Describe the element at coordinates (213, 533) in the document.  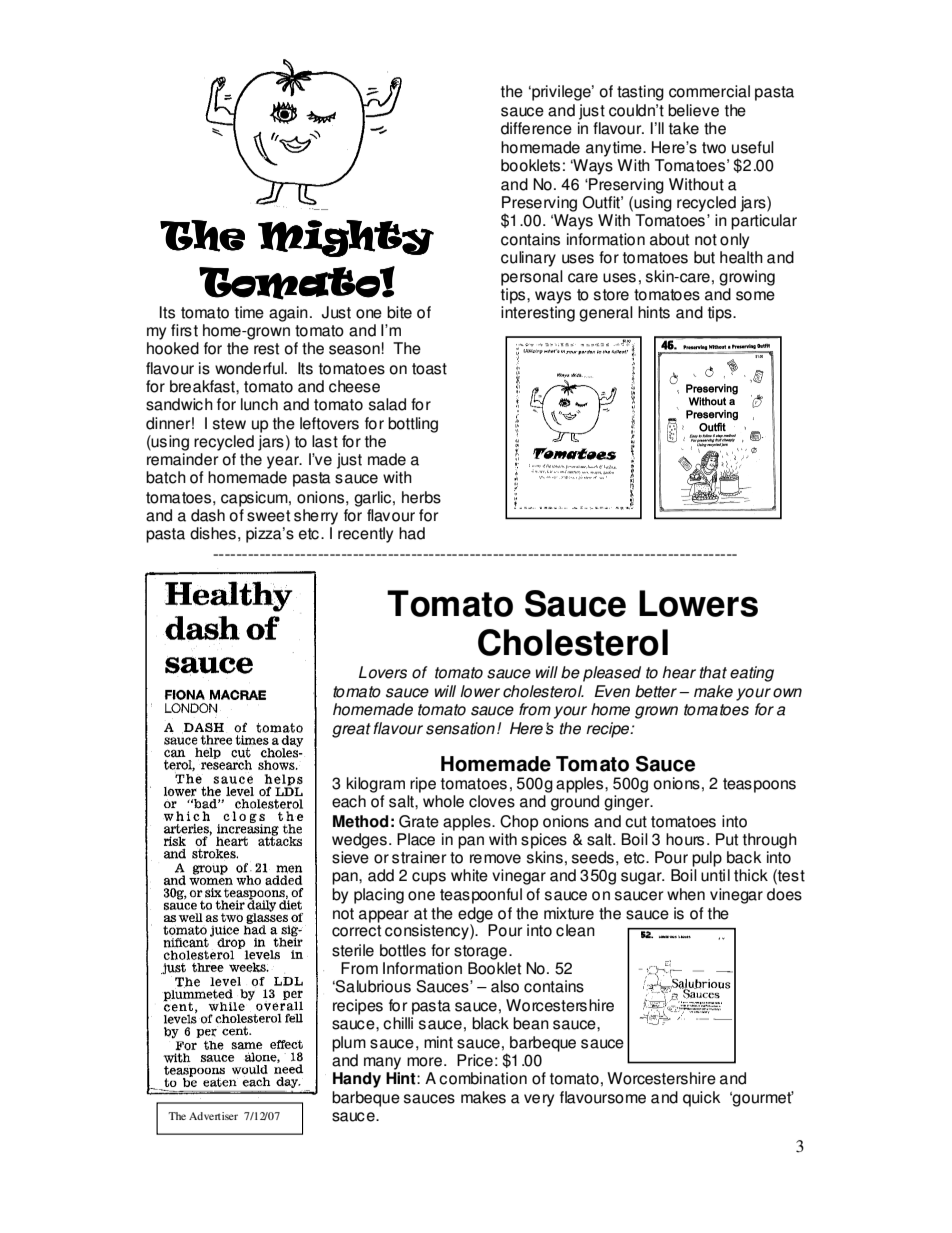
I see `dishes` at that location.
